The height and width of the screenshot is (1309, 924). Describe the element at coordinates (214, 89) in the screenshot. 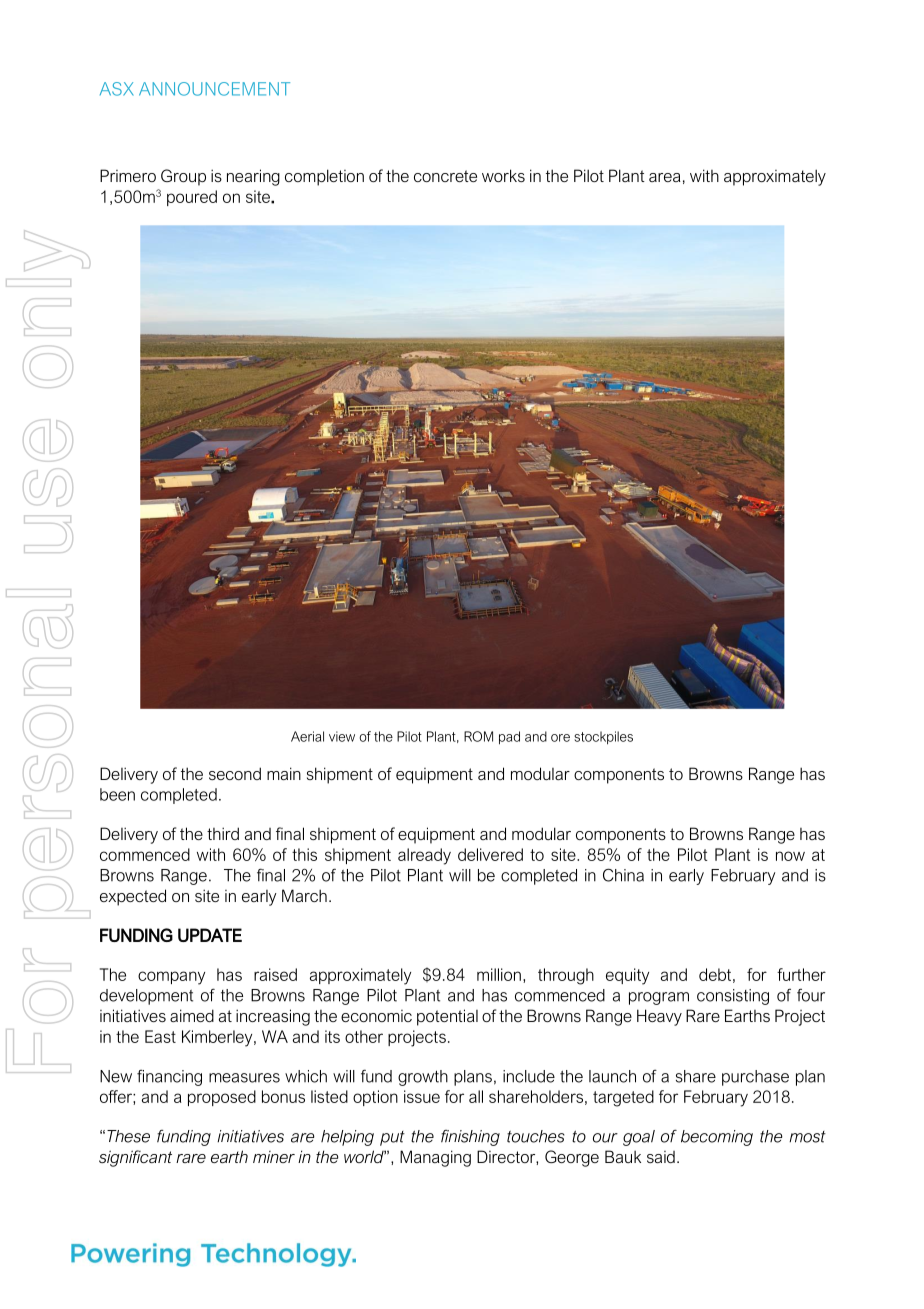

I see `ANNOUNCEMENT` at that location.
